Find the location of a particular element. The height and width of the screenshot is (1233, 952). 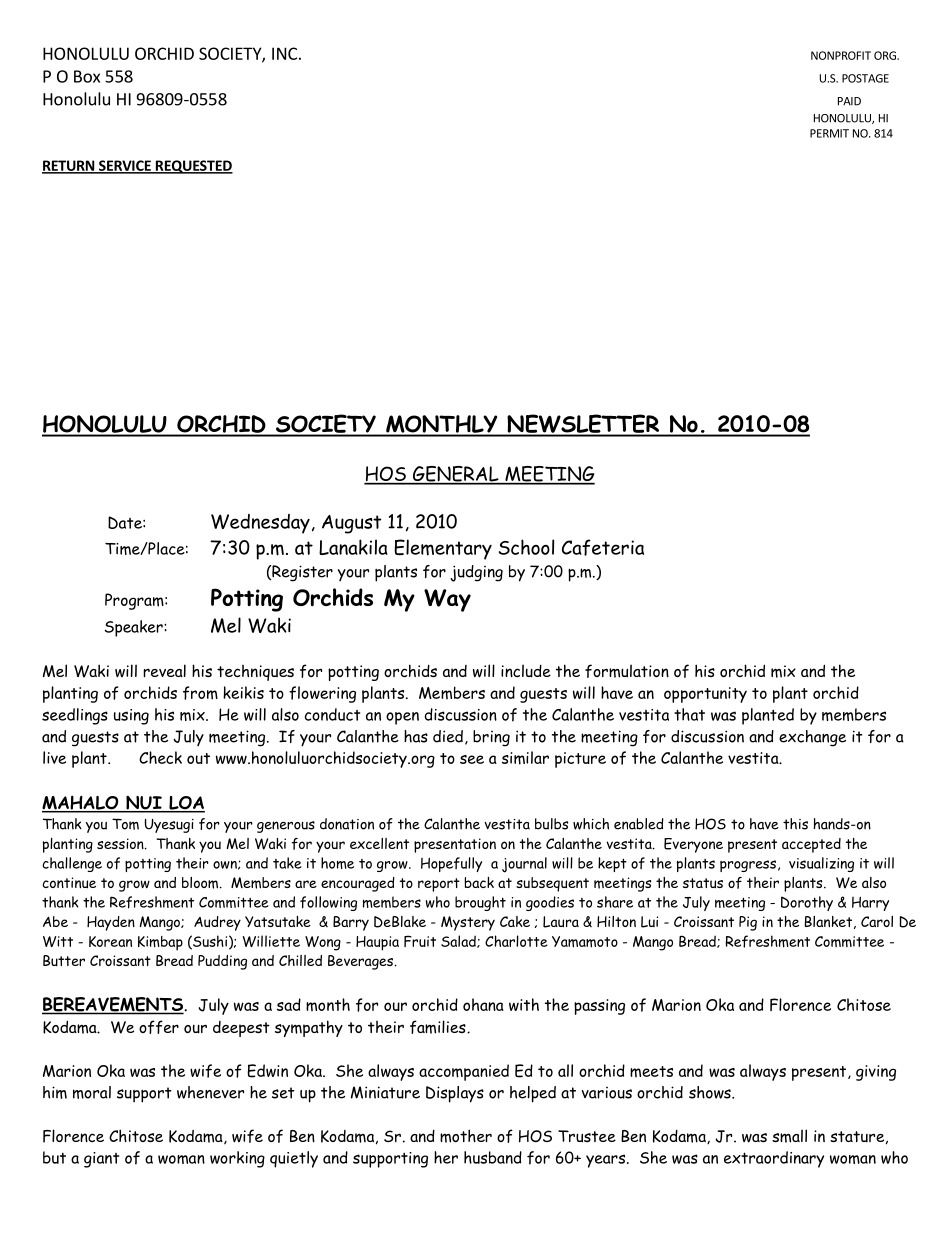

opportunity is located at coordinates (705, 695).
